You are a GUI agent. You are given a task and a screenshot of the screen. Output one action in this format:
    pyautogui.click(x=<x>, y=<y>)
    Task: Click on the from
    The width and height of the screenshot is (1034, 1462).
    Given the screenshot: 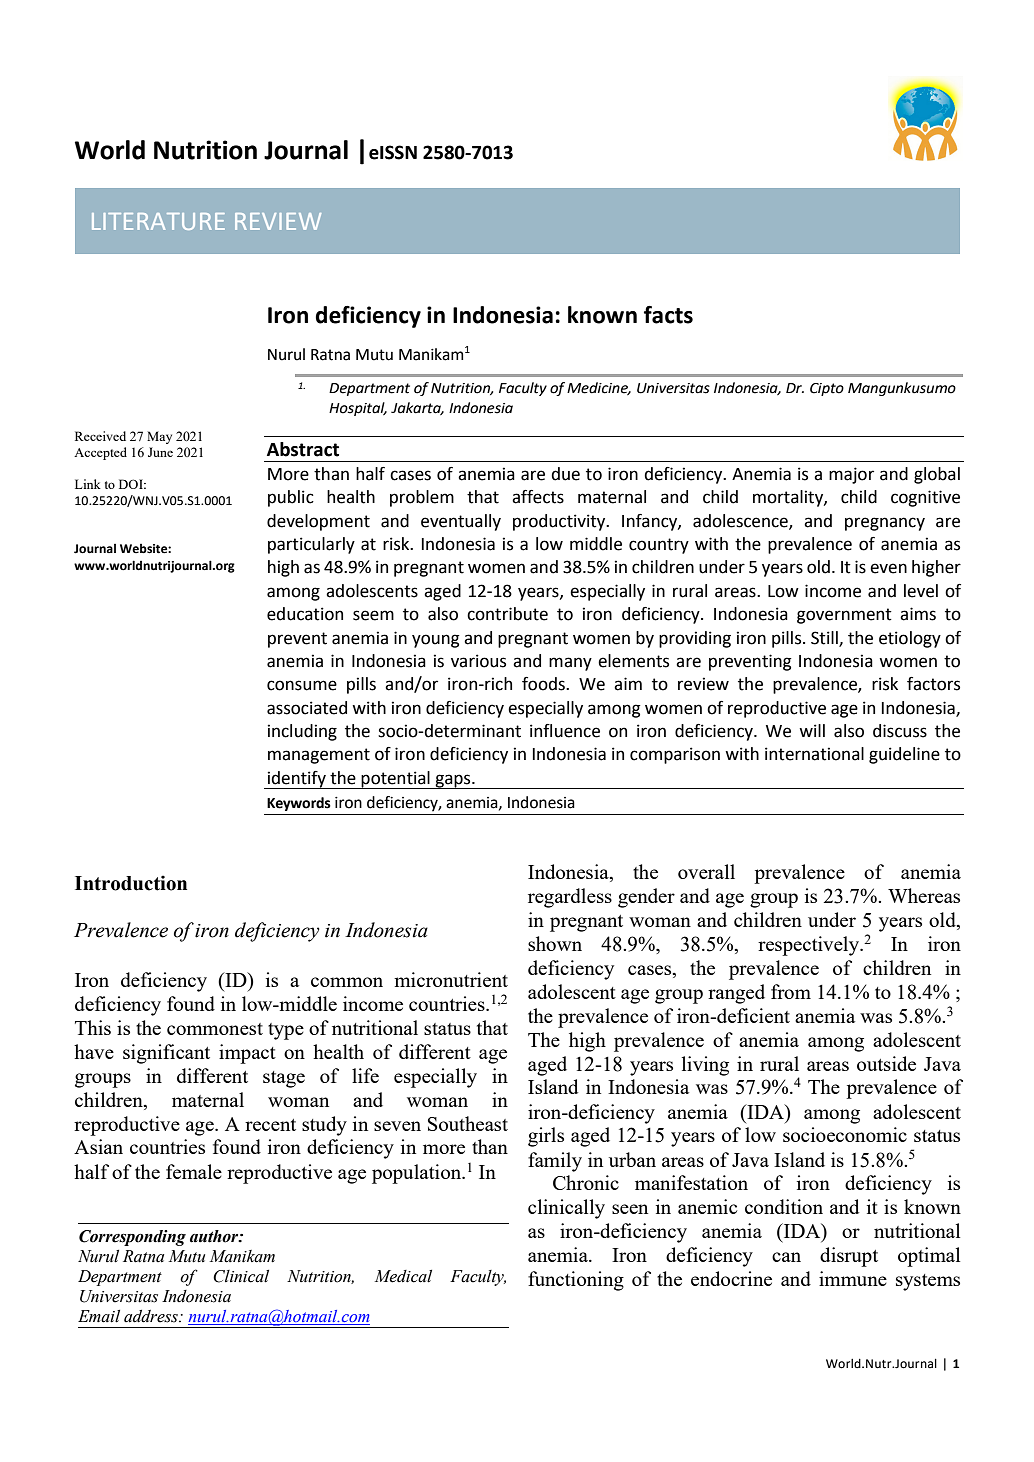 What is the action you would take?
    pyautogui.click(x=791, y=991)
